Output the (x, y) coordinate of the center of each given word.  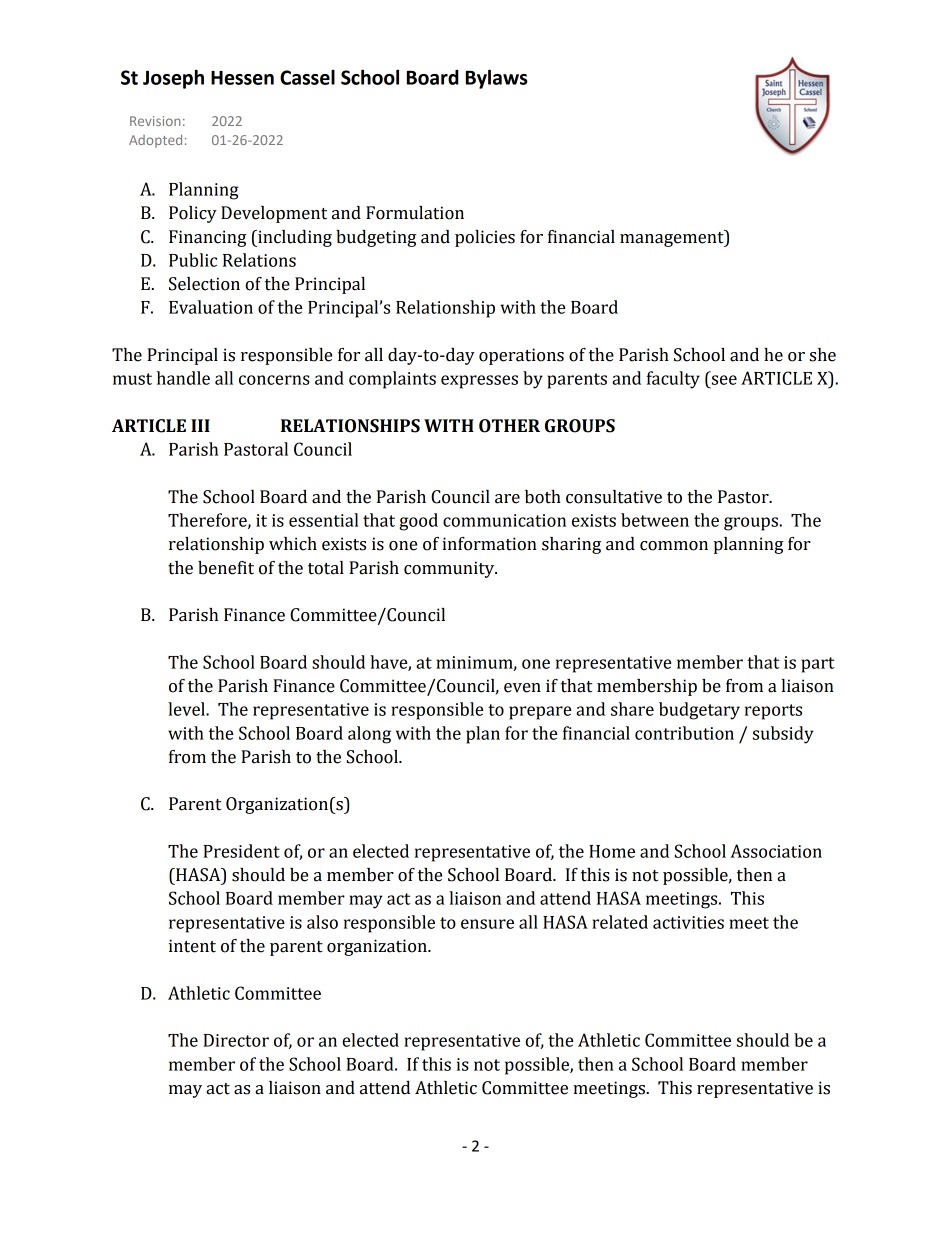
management (673, 238)
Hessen (242, 78)
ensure (487, 924)
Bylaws (497, 79)
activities (688, 922)
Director (236, 1040)
